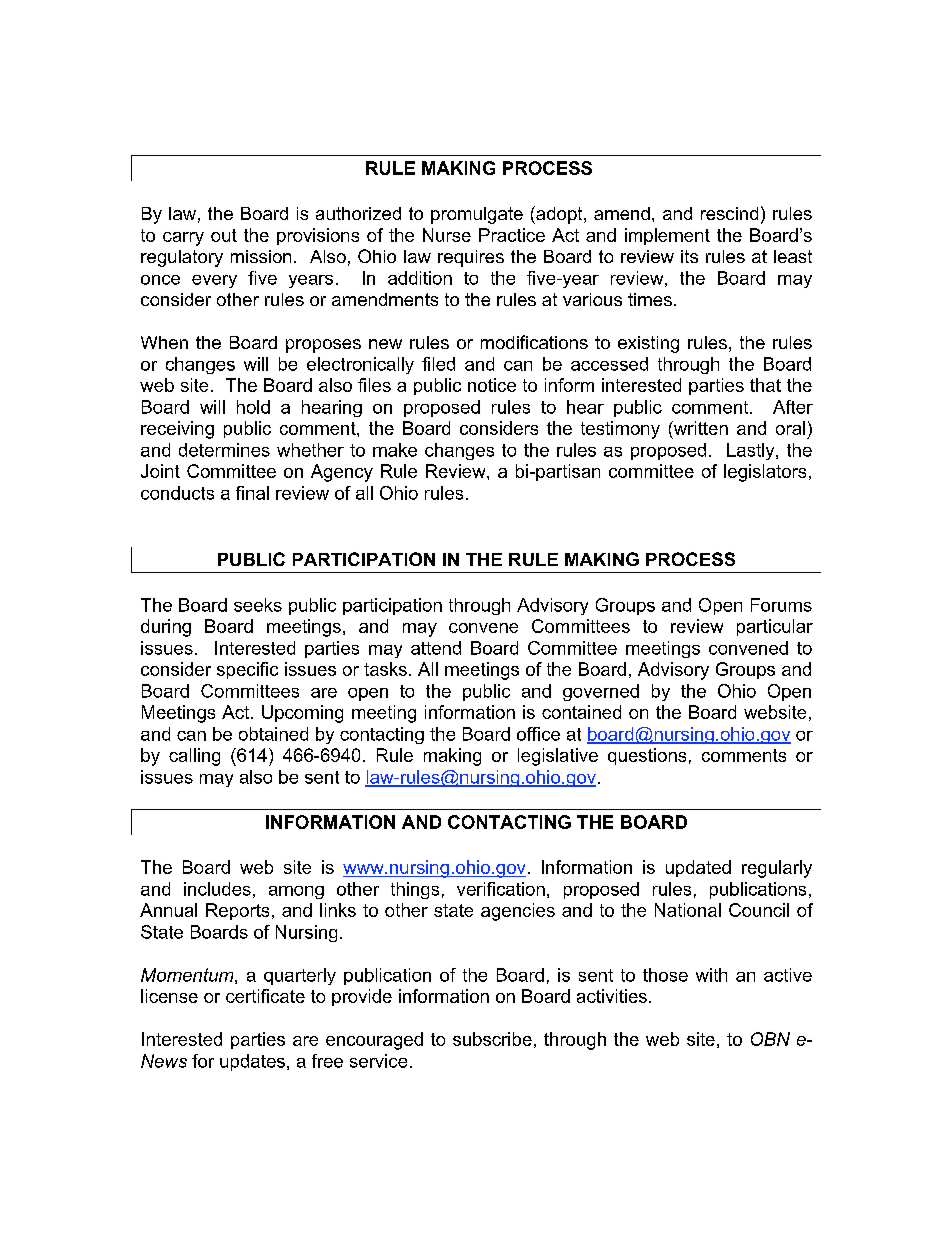  I want to click on requires, so click(471, 258).
